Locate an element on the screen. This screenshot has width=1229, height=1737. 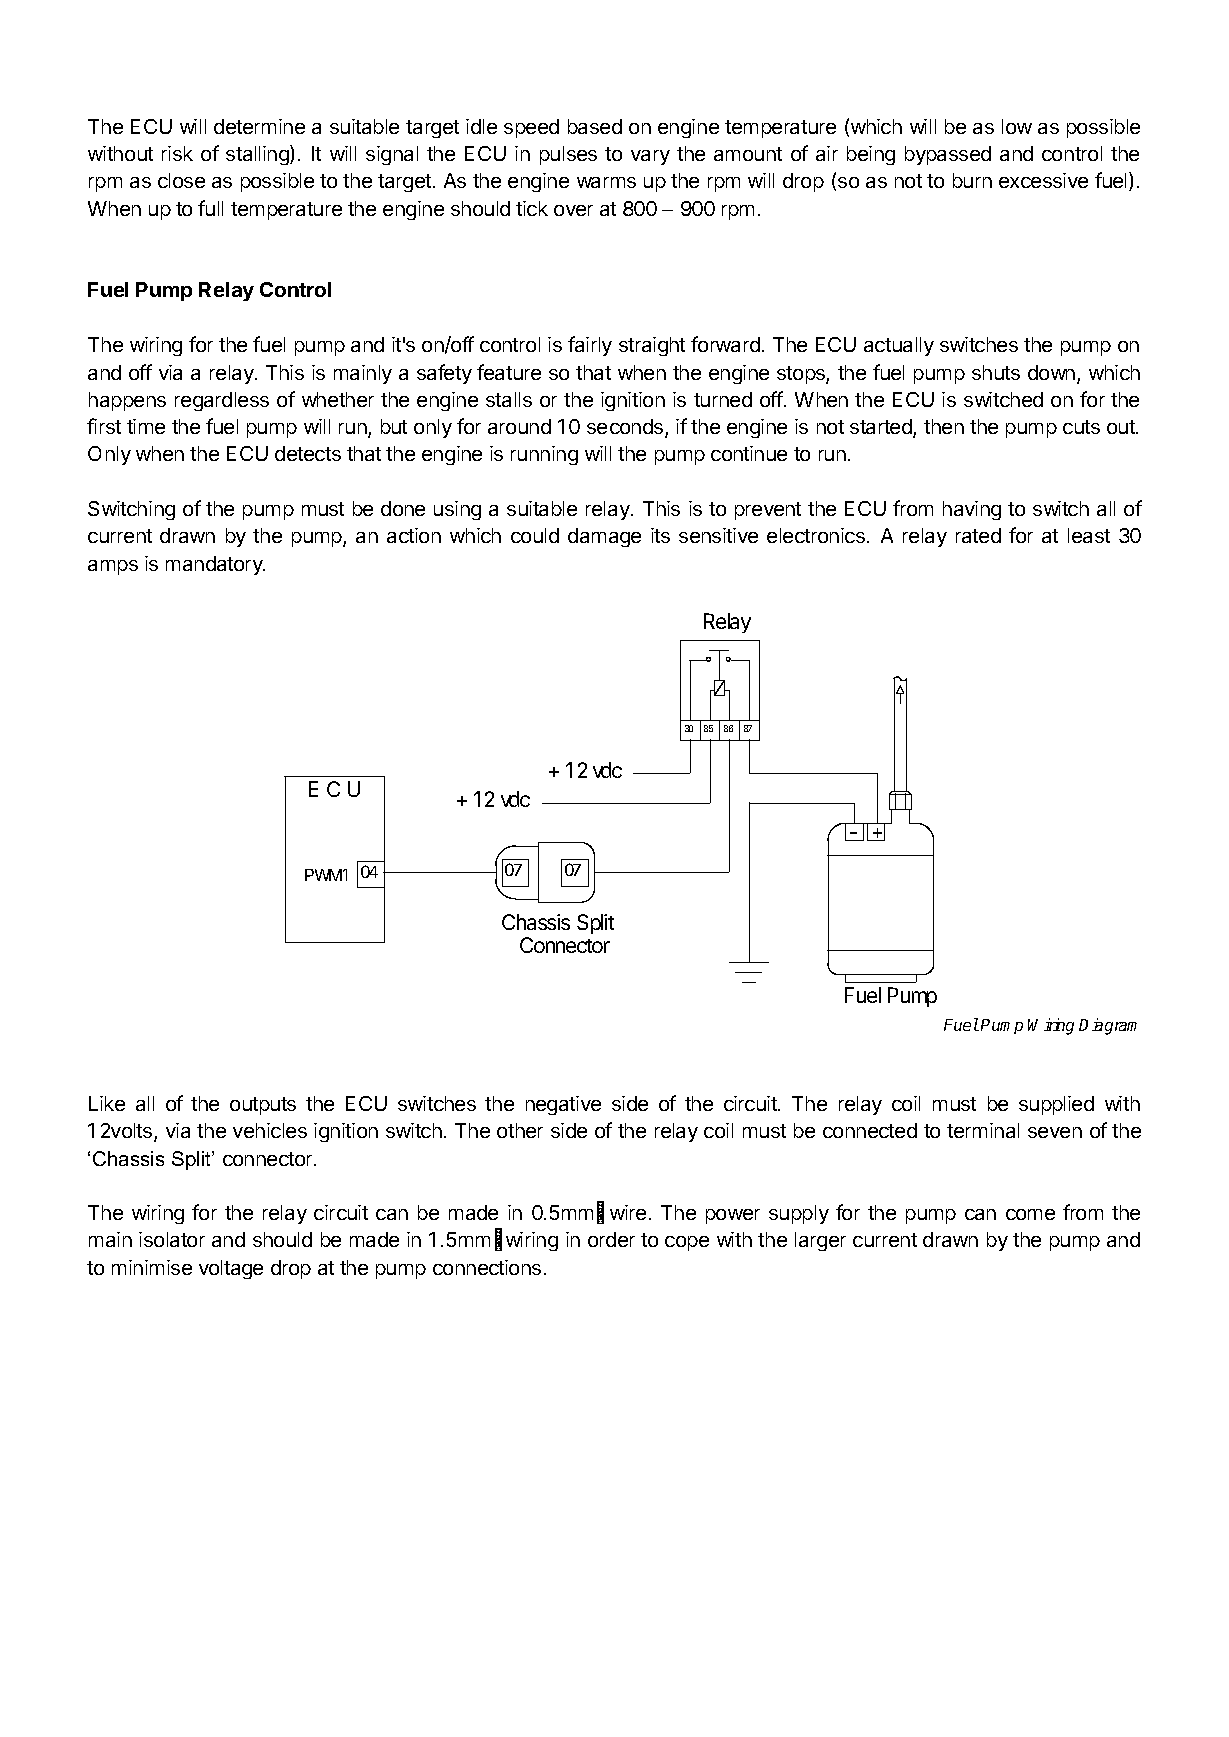
stalling is located at coordinates (258, 155).
